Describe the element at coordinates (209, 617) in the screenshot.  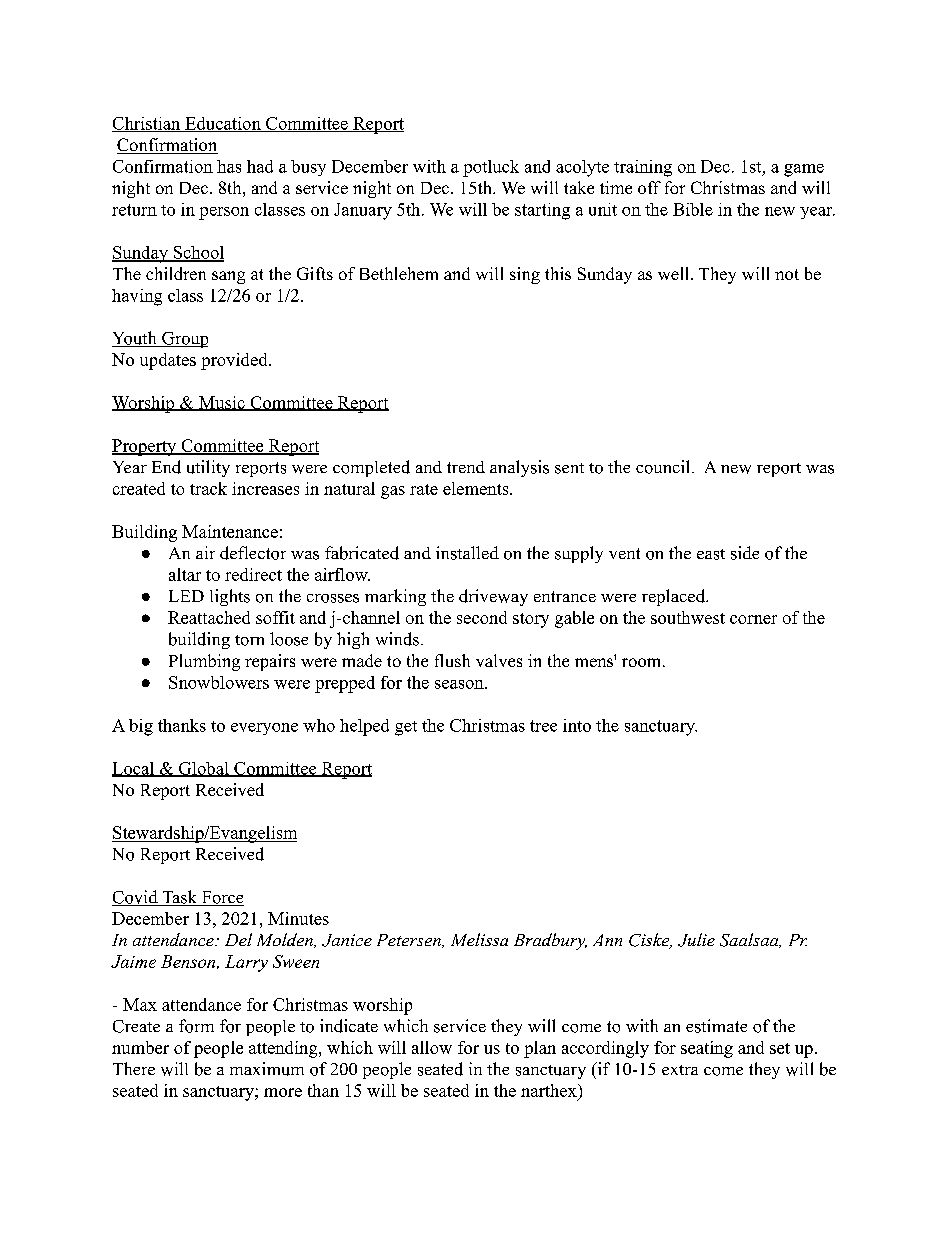
I see `Reattached` at that location.
